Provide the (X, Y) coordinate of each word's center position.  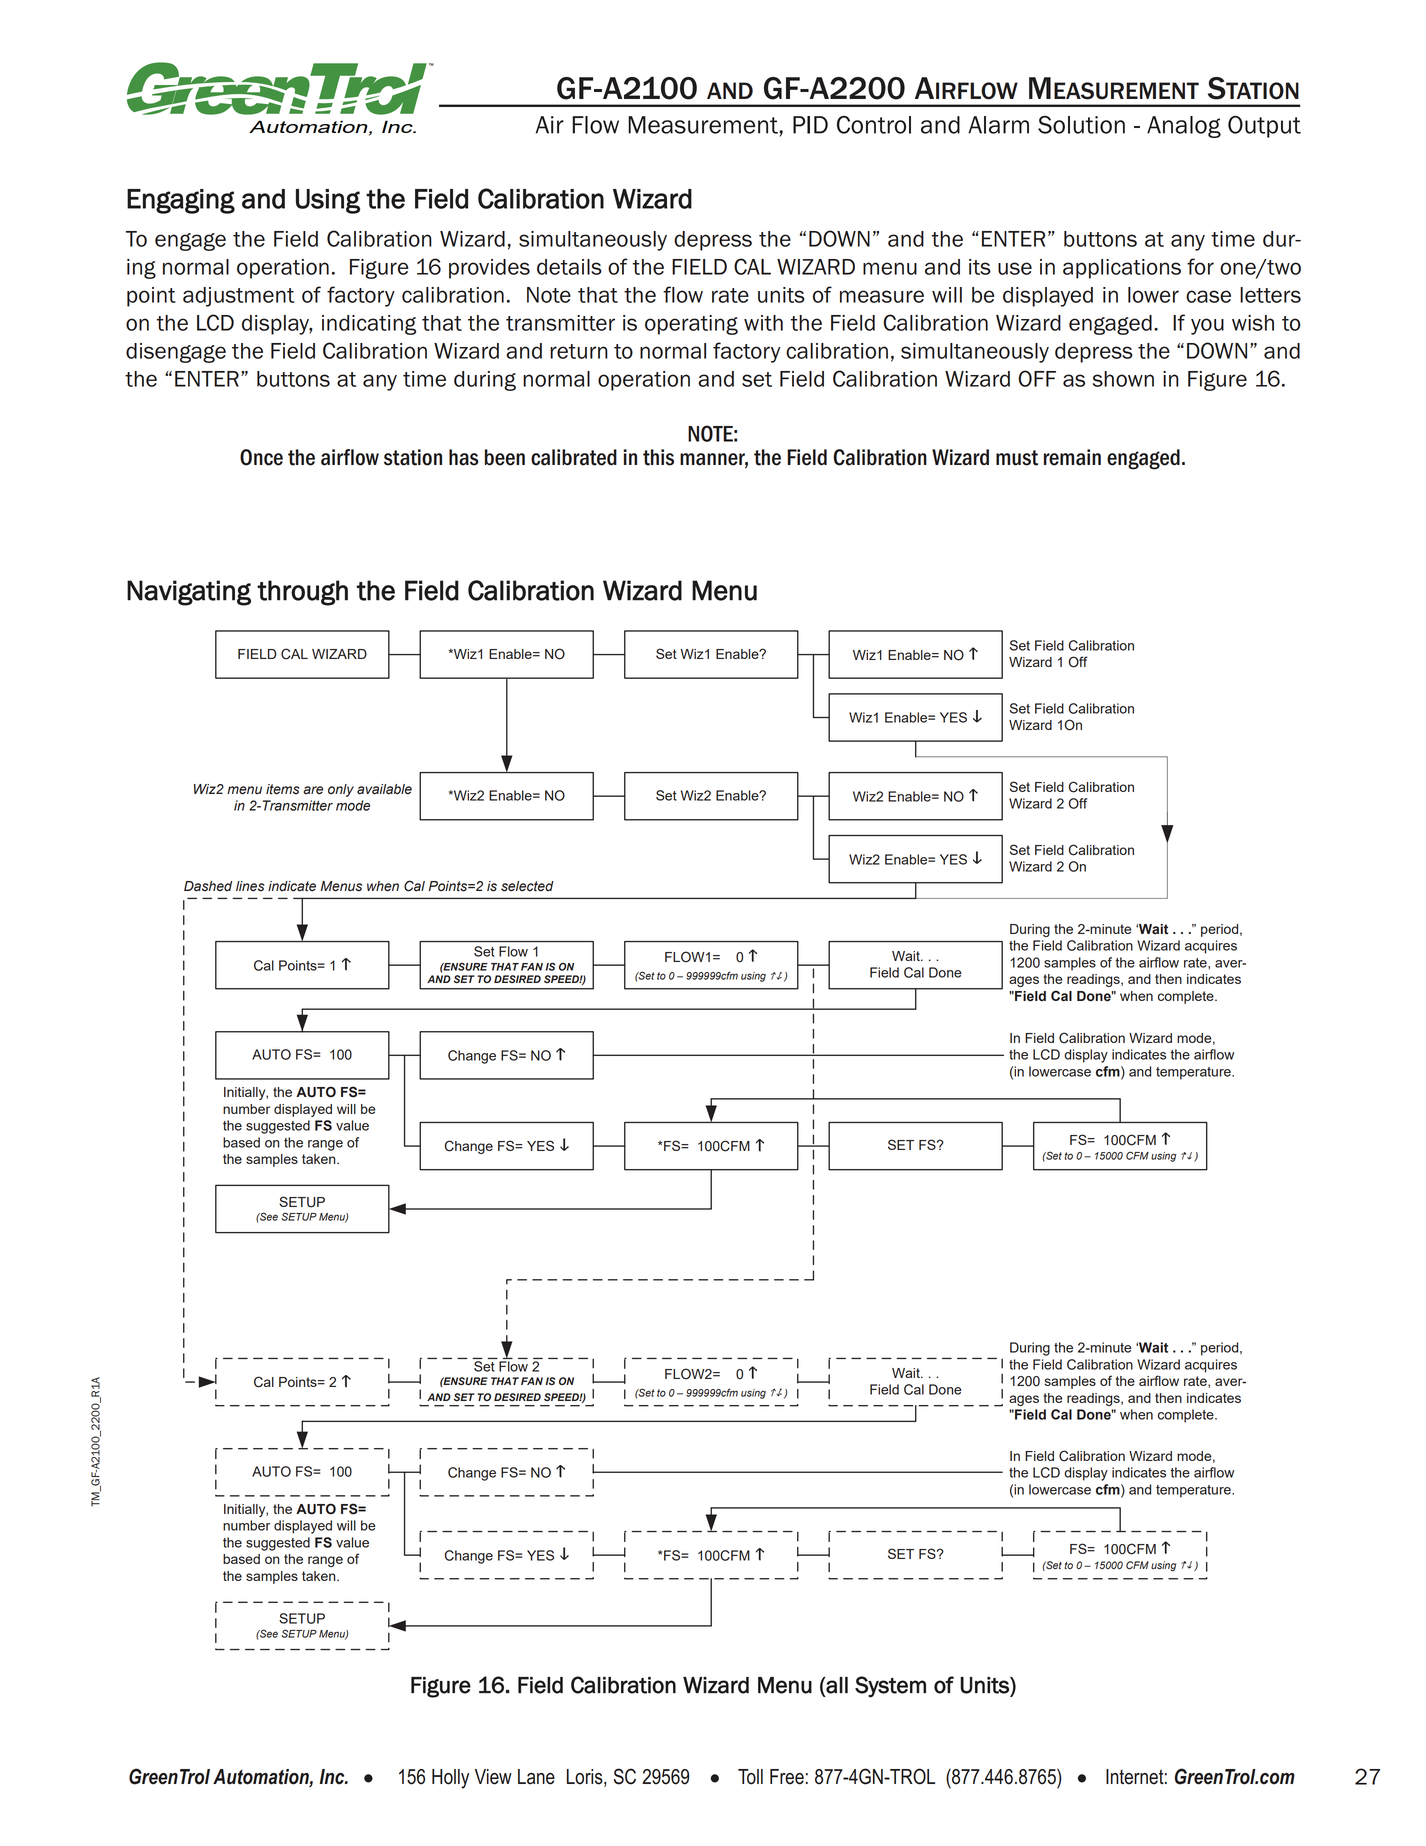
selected (527, 886)
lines (250, 886)
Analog (1184, 127)
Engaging (181, 201)
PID (810, 125)
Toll (750, 1777)
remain (1072, 457)
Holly (450, 1779)
